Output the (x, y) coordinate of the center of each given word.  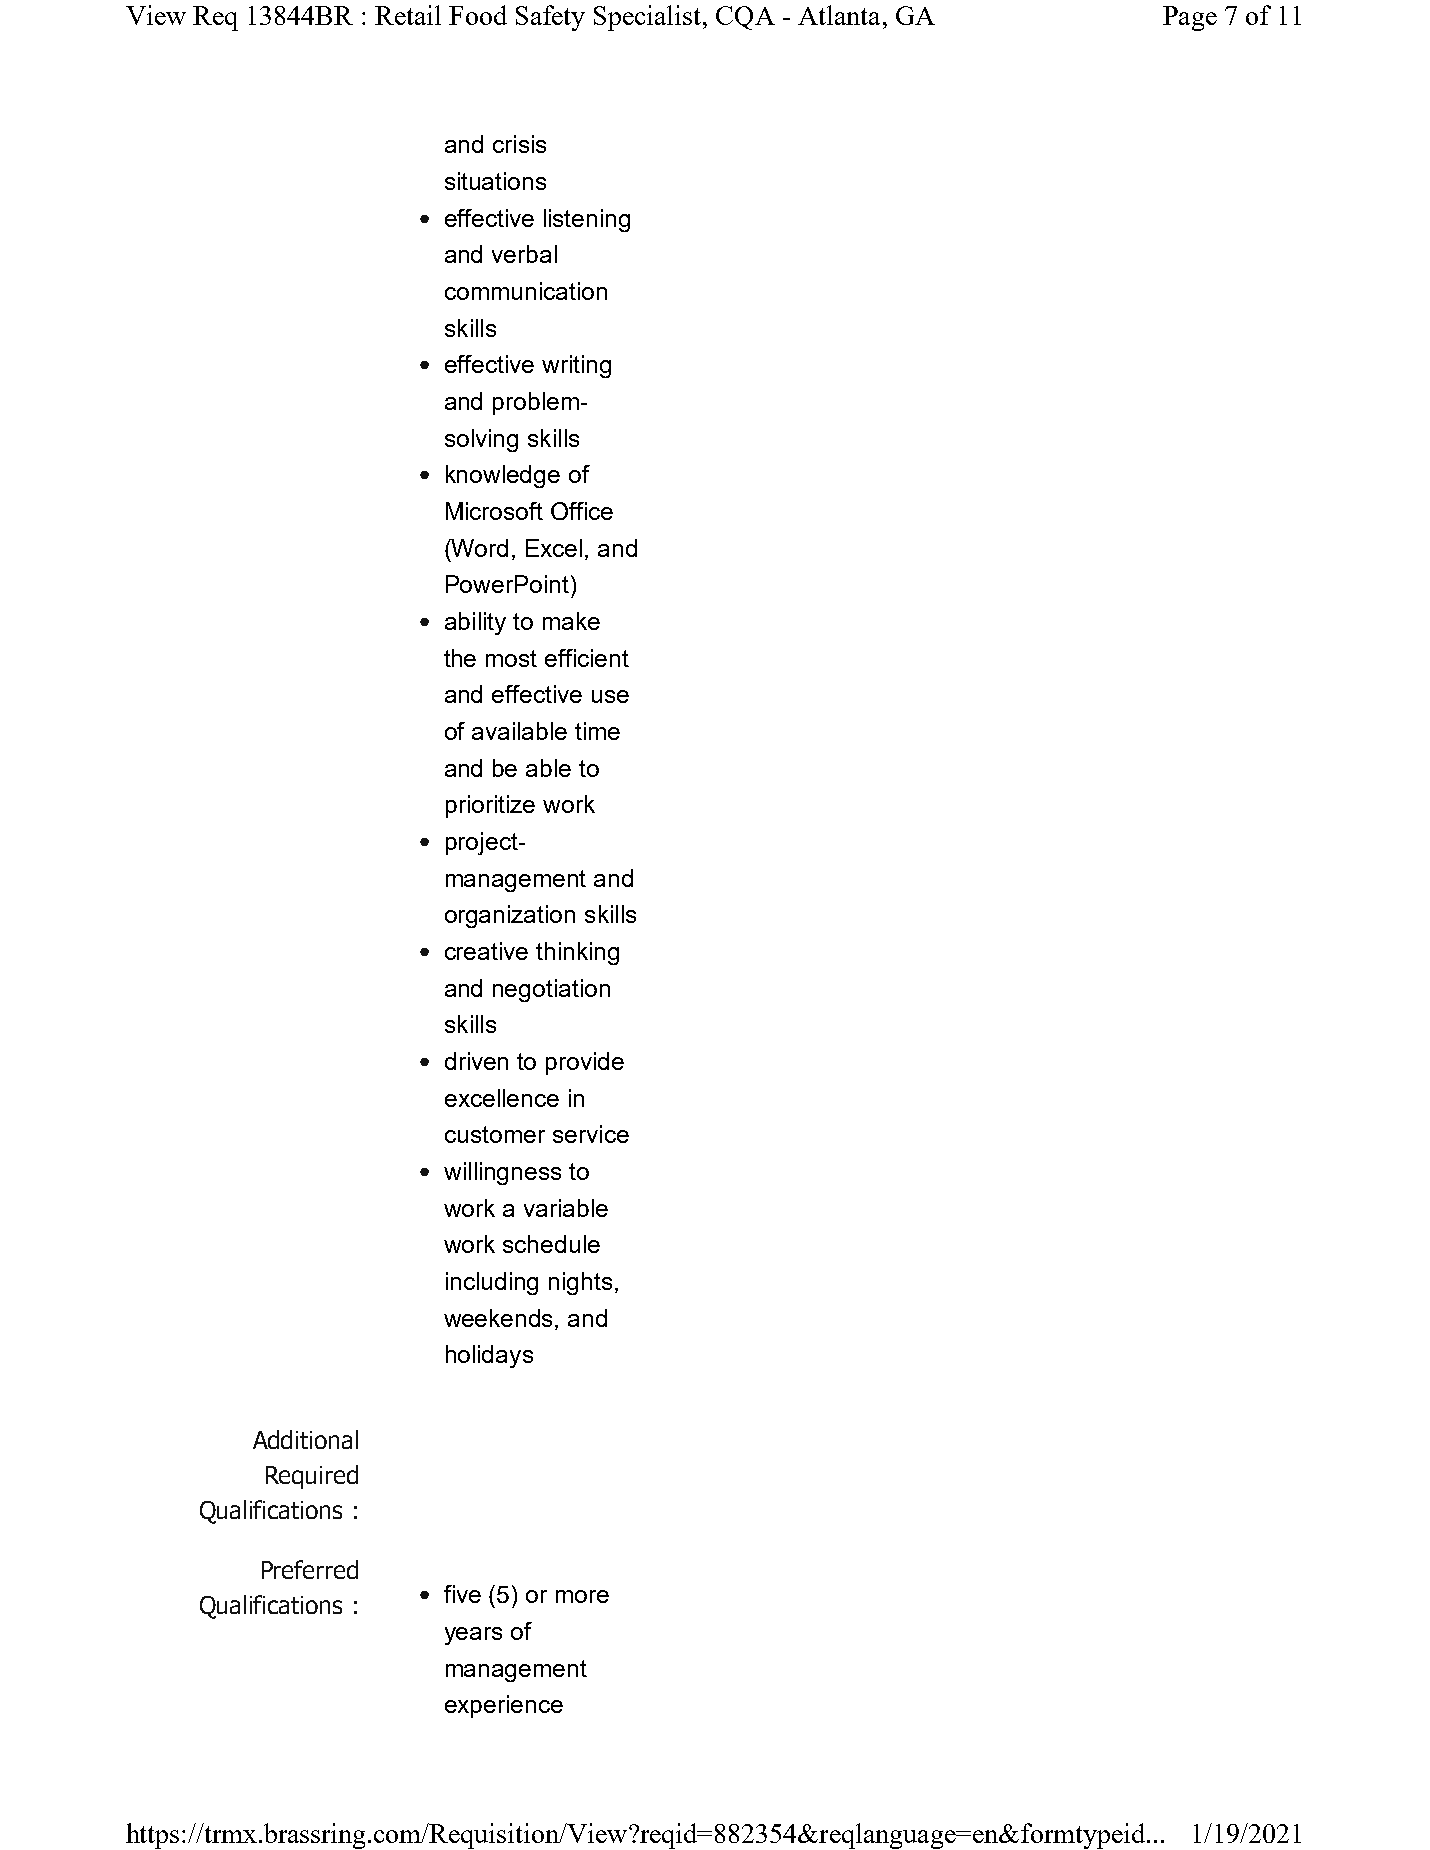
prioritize (490, 806)
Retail (408, 15)
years (473, 1636)
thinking (577, 953)
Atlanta (839, 15)
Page (1190, 18)
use (610, 696)
